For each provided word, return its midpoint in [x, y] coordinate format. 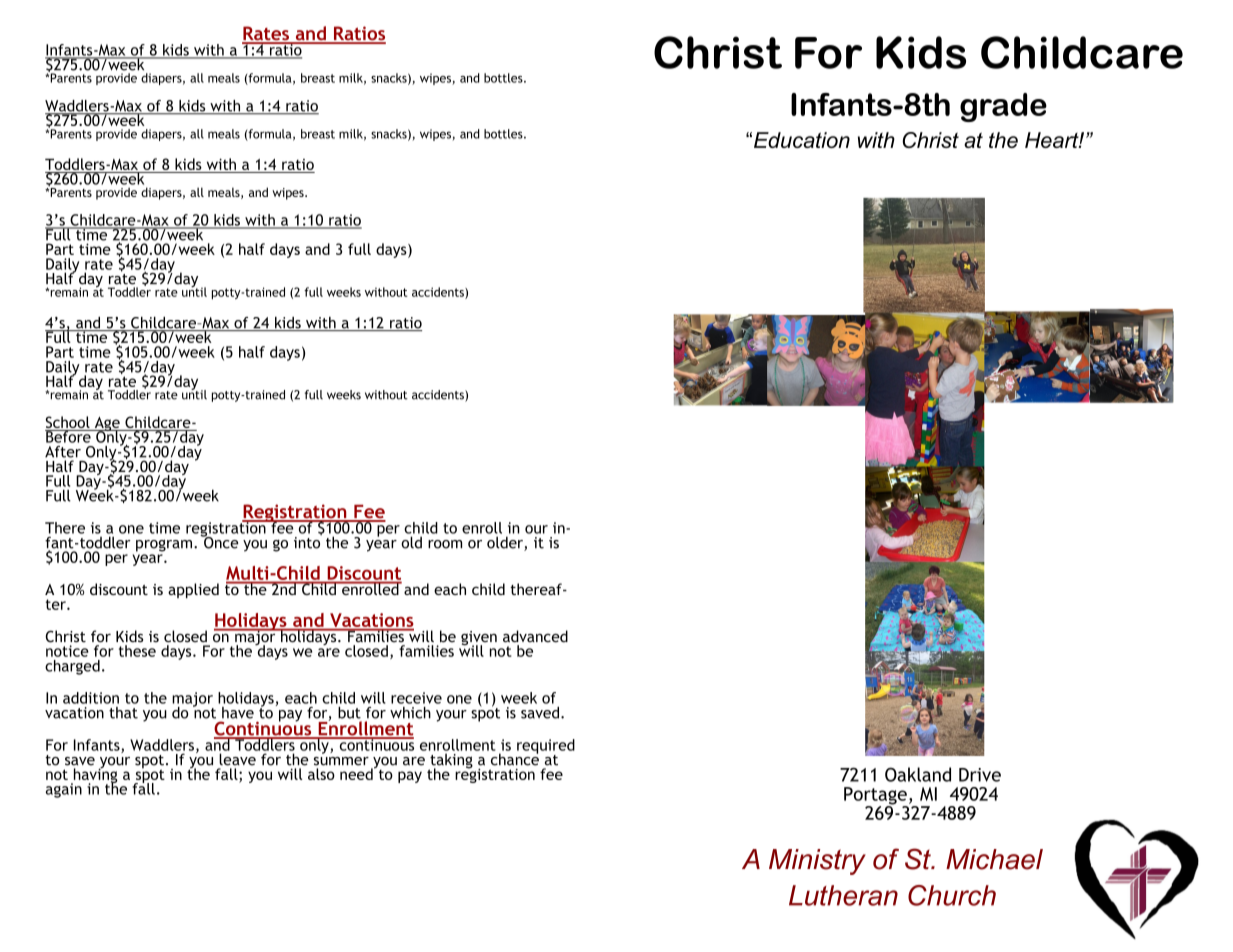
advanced [535, 636]
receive [416, 698]
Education [802, 140]
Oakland [918, 774]
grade [1003, 107]
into [308, 541]
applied [193, 590]
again [64, 790]
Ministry [817, 862]
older [506, 543]
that [123, 713]
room [445, 544]
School [68, 423]
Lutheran [843, 895]
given [479, 639]
